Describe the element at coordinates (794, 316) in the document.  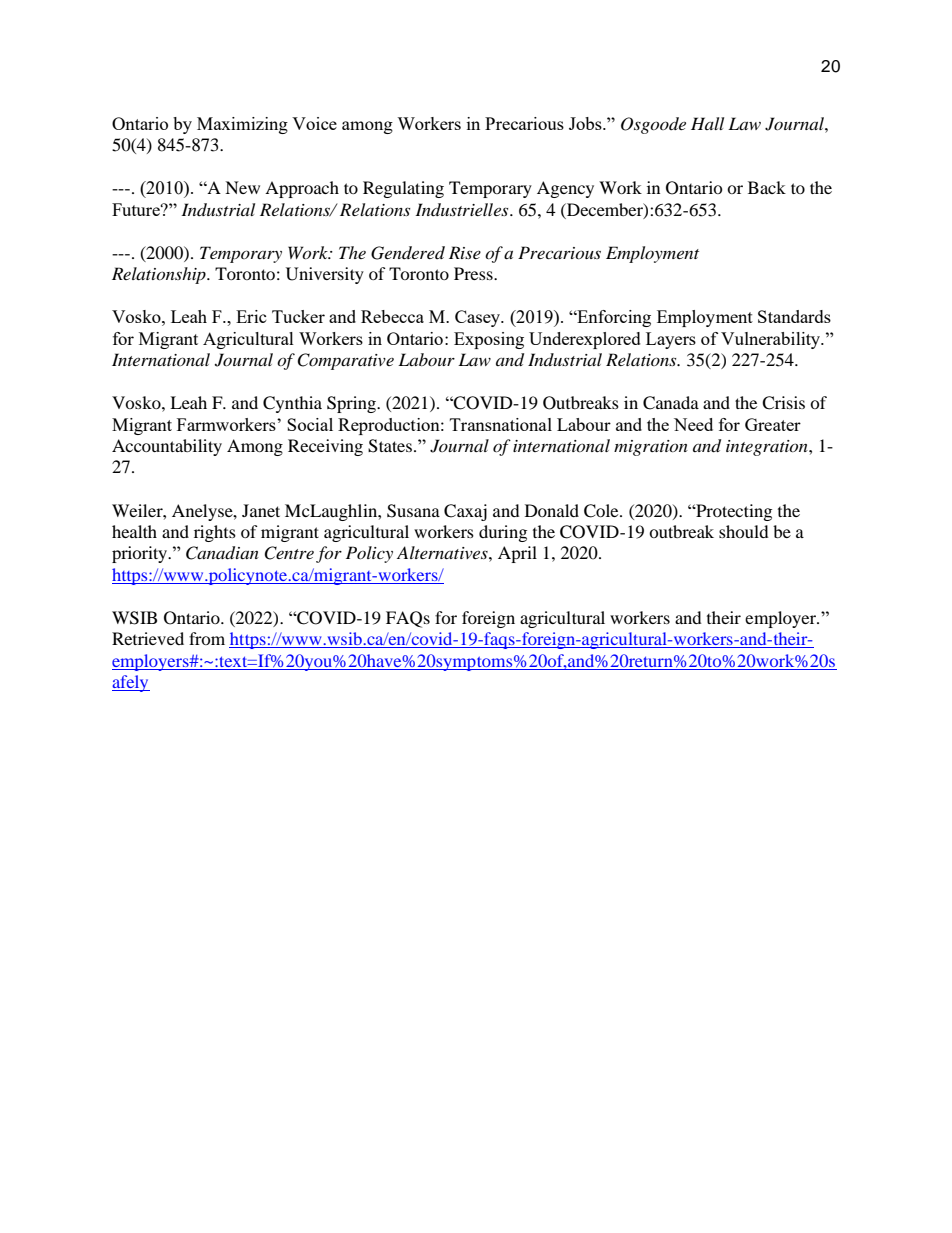
I see `Standards` at that location.
